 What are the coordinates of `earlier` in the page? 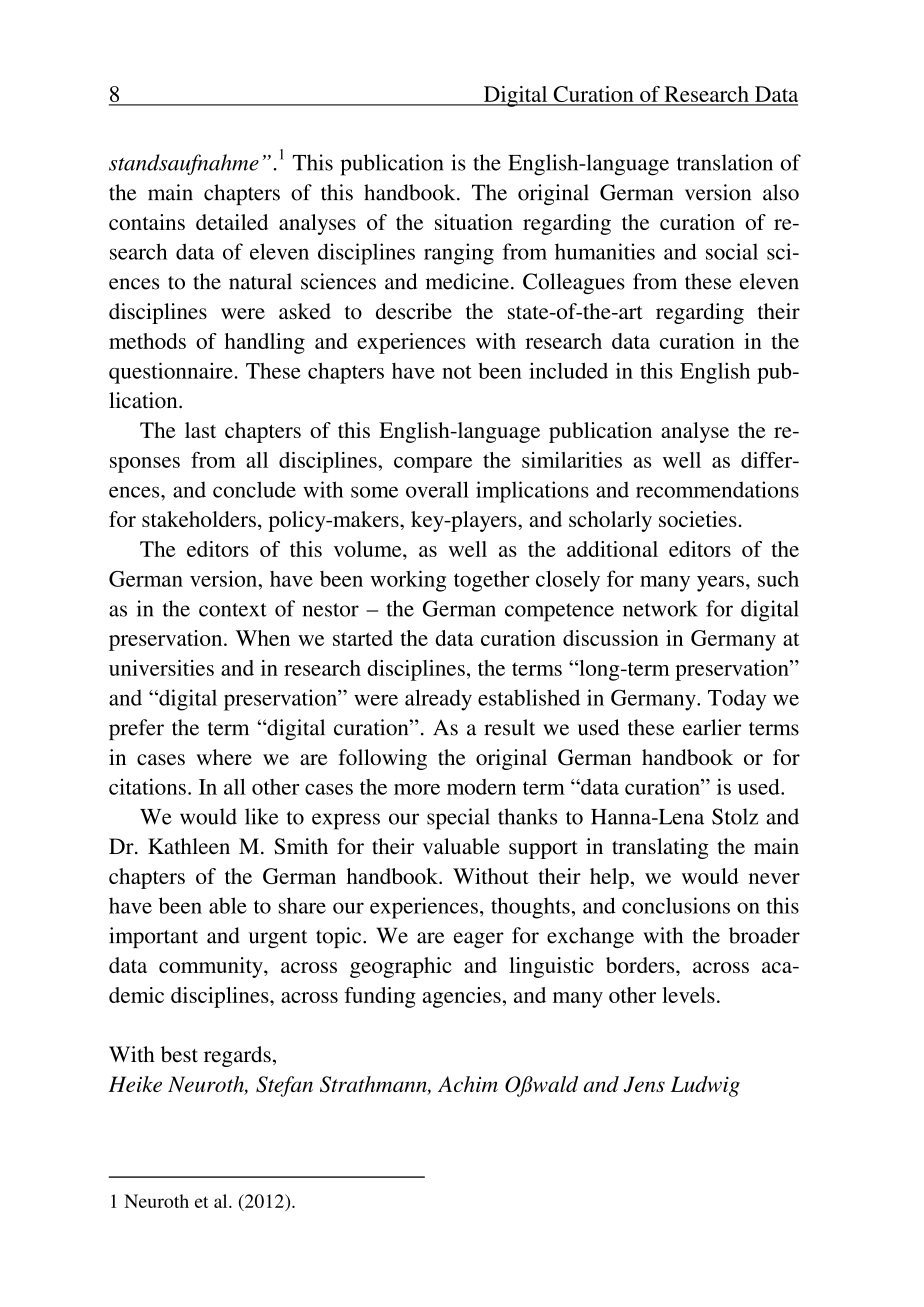 It's located at (712, 727).
